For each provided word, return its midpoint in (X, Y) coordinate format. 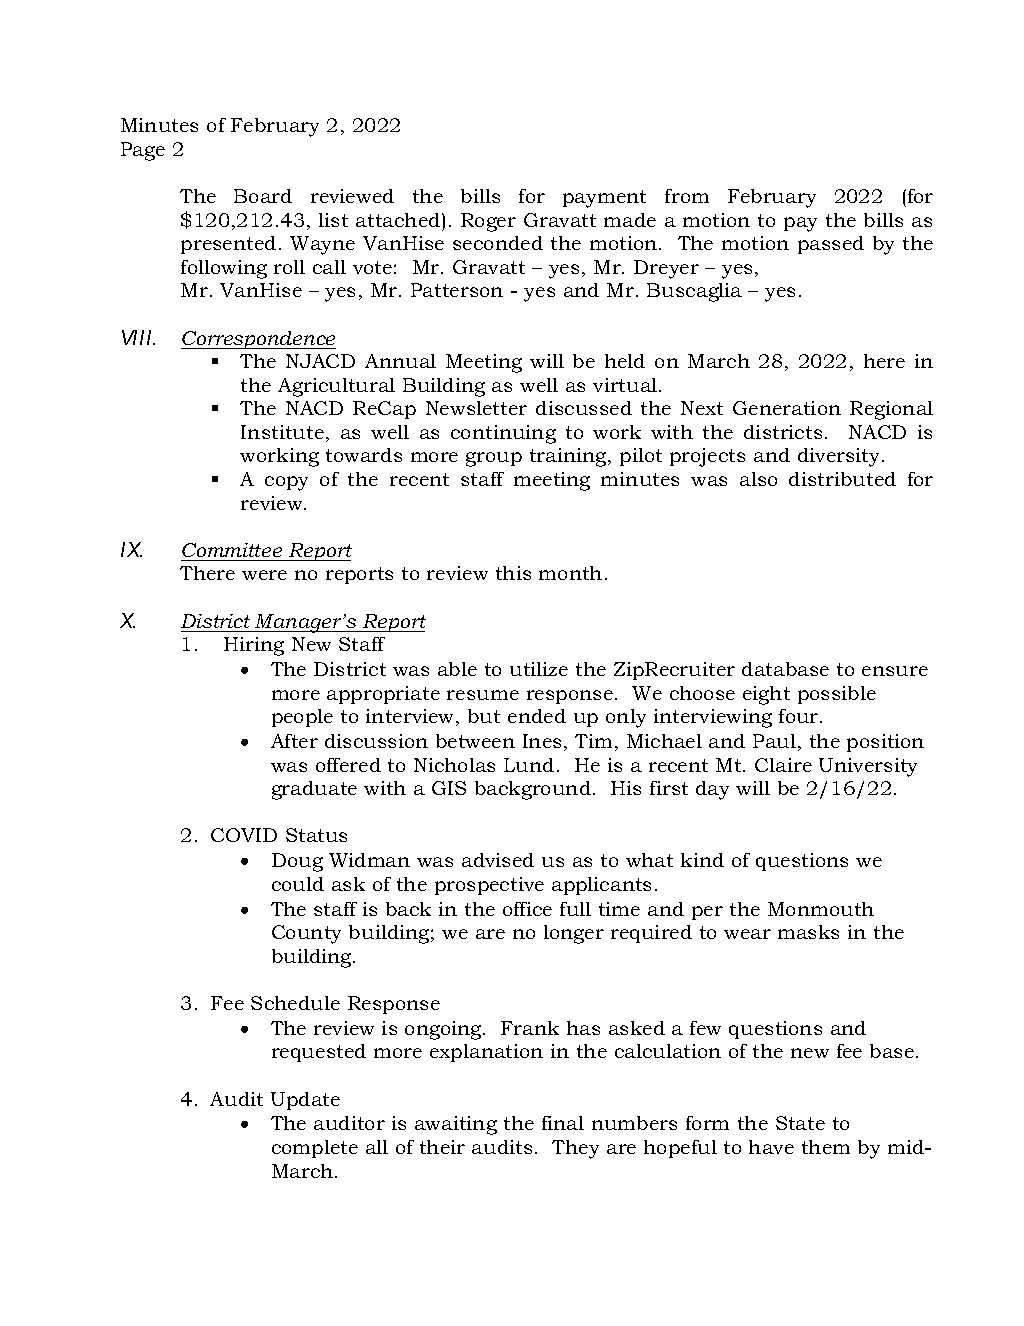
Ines (542, 741)
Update (305, 1101)
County (306, 934)
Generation (787, 408)
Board (263, 196)
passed (831, 245)
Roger (488, 222)
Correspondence (258, 340)
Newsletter (476, 408)
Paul (774, 741)
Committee (232, 550)
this (513, 573)
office (527, 909)
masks (808, 932)
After (294, 741)
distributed (842, 479)
